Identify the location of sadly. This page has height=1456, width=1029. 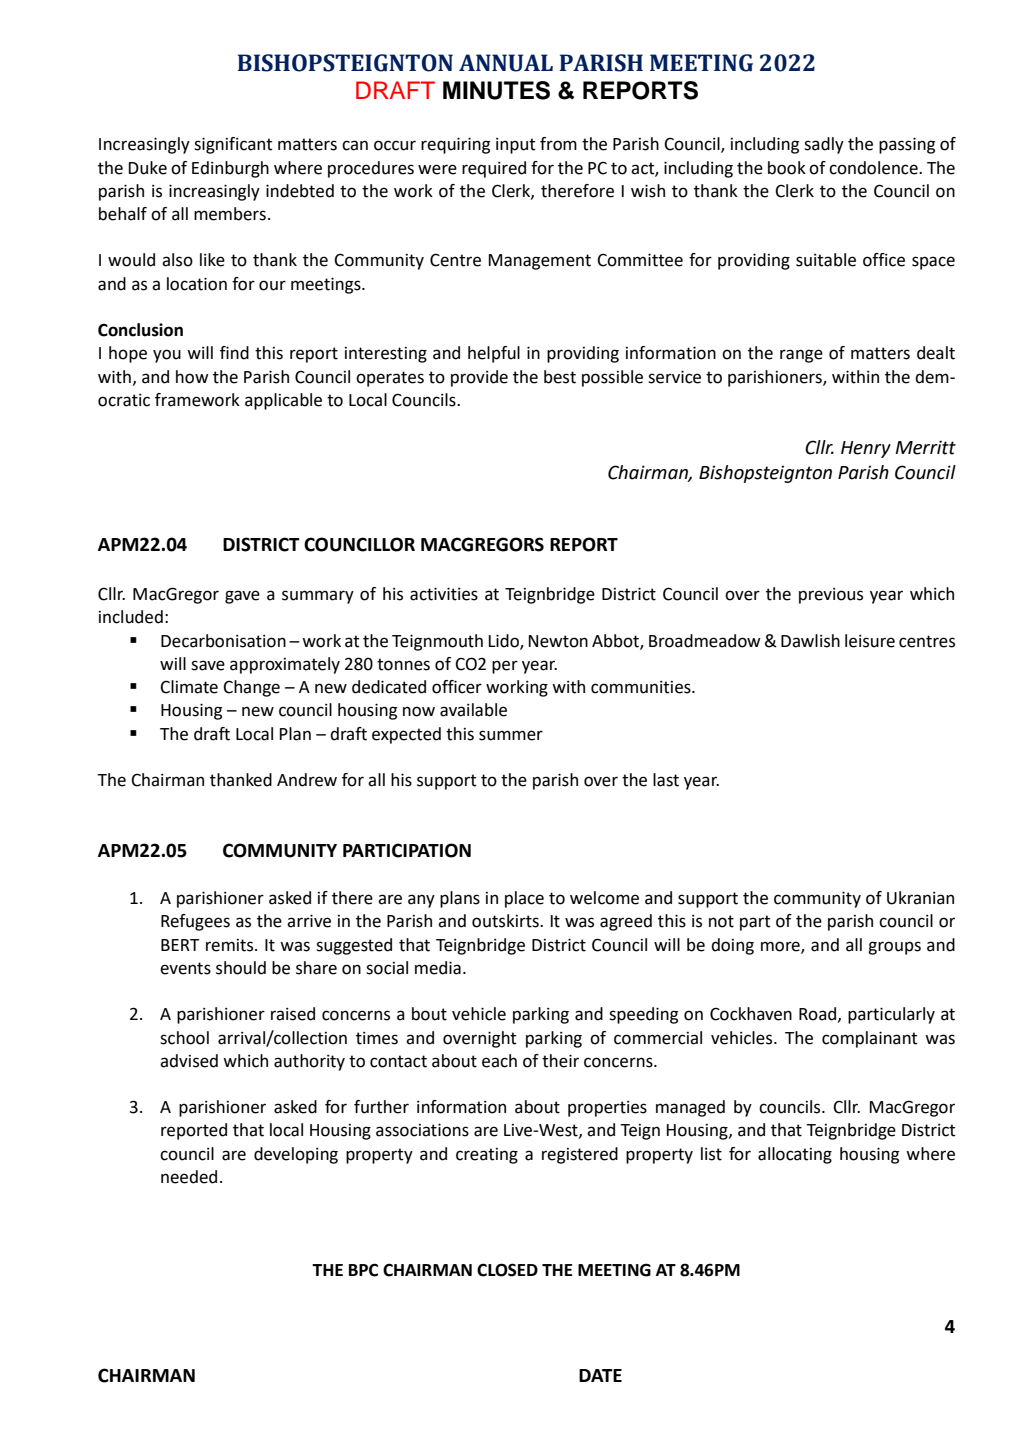
(824, 145).
